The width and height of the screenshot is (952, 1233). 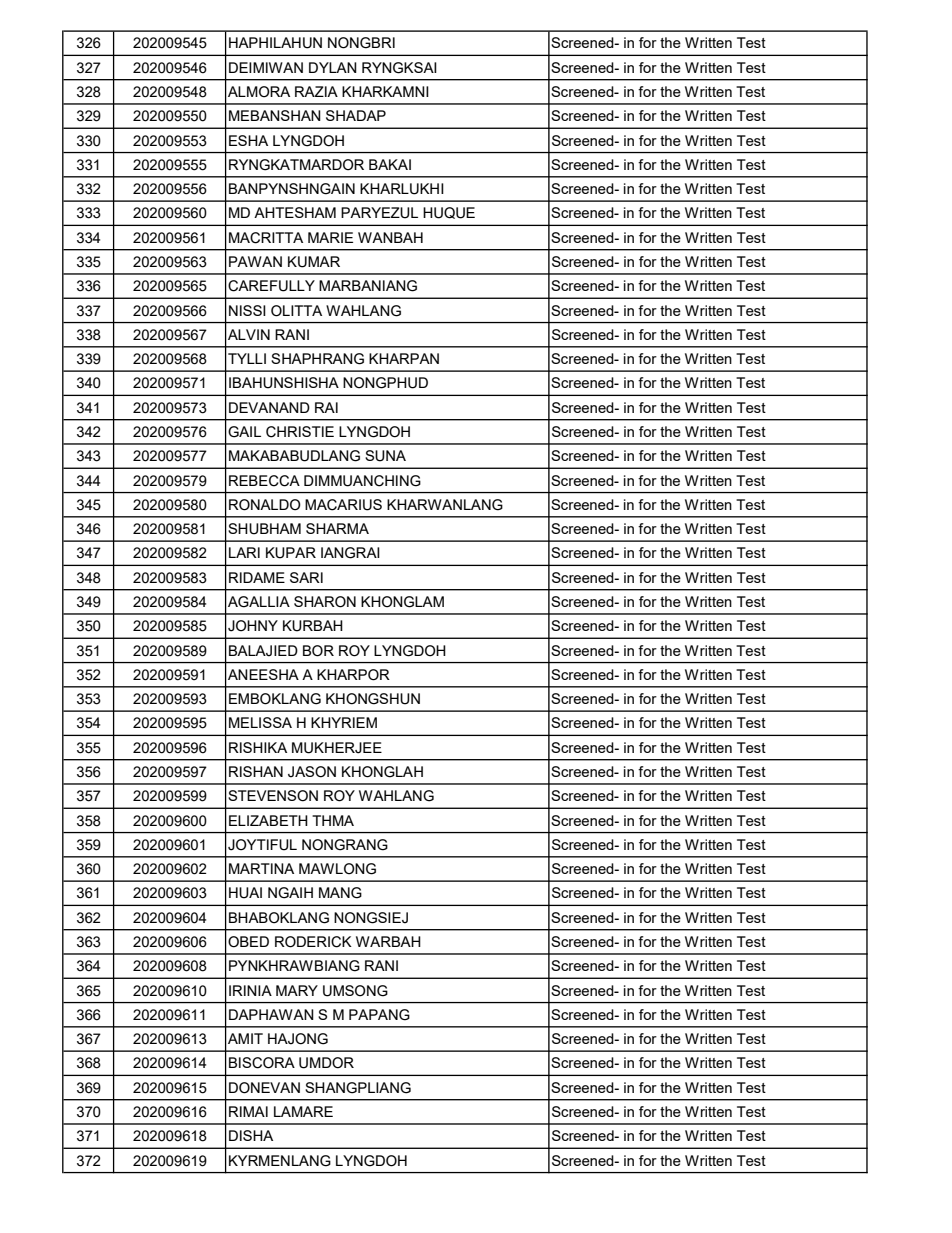 I want to click on DISHA, so click(x=251, y=1135).
